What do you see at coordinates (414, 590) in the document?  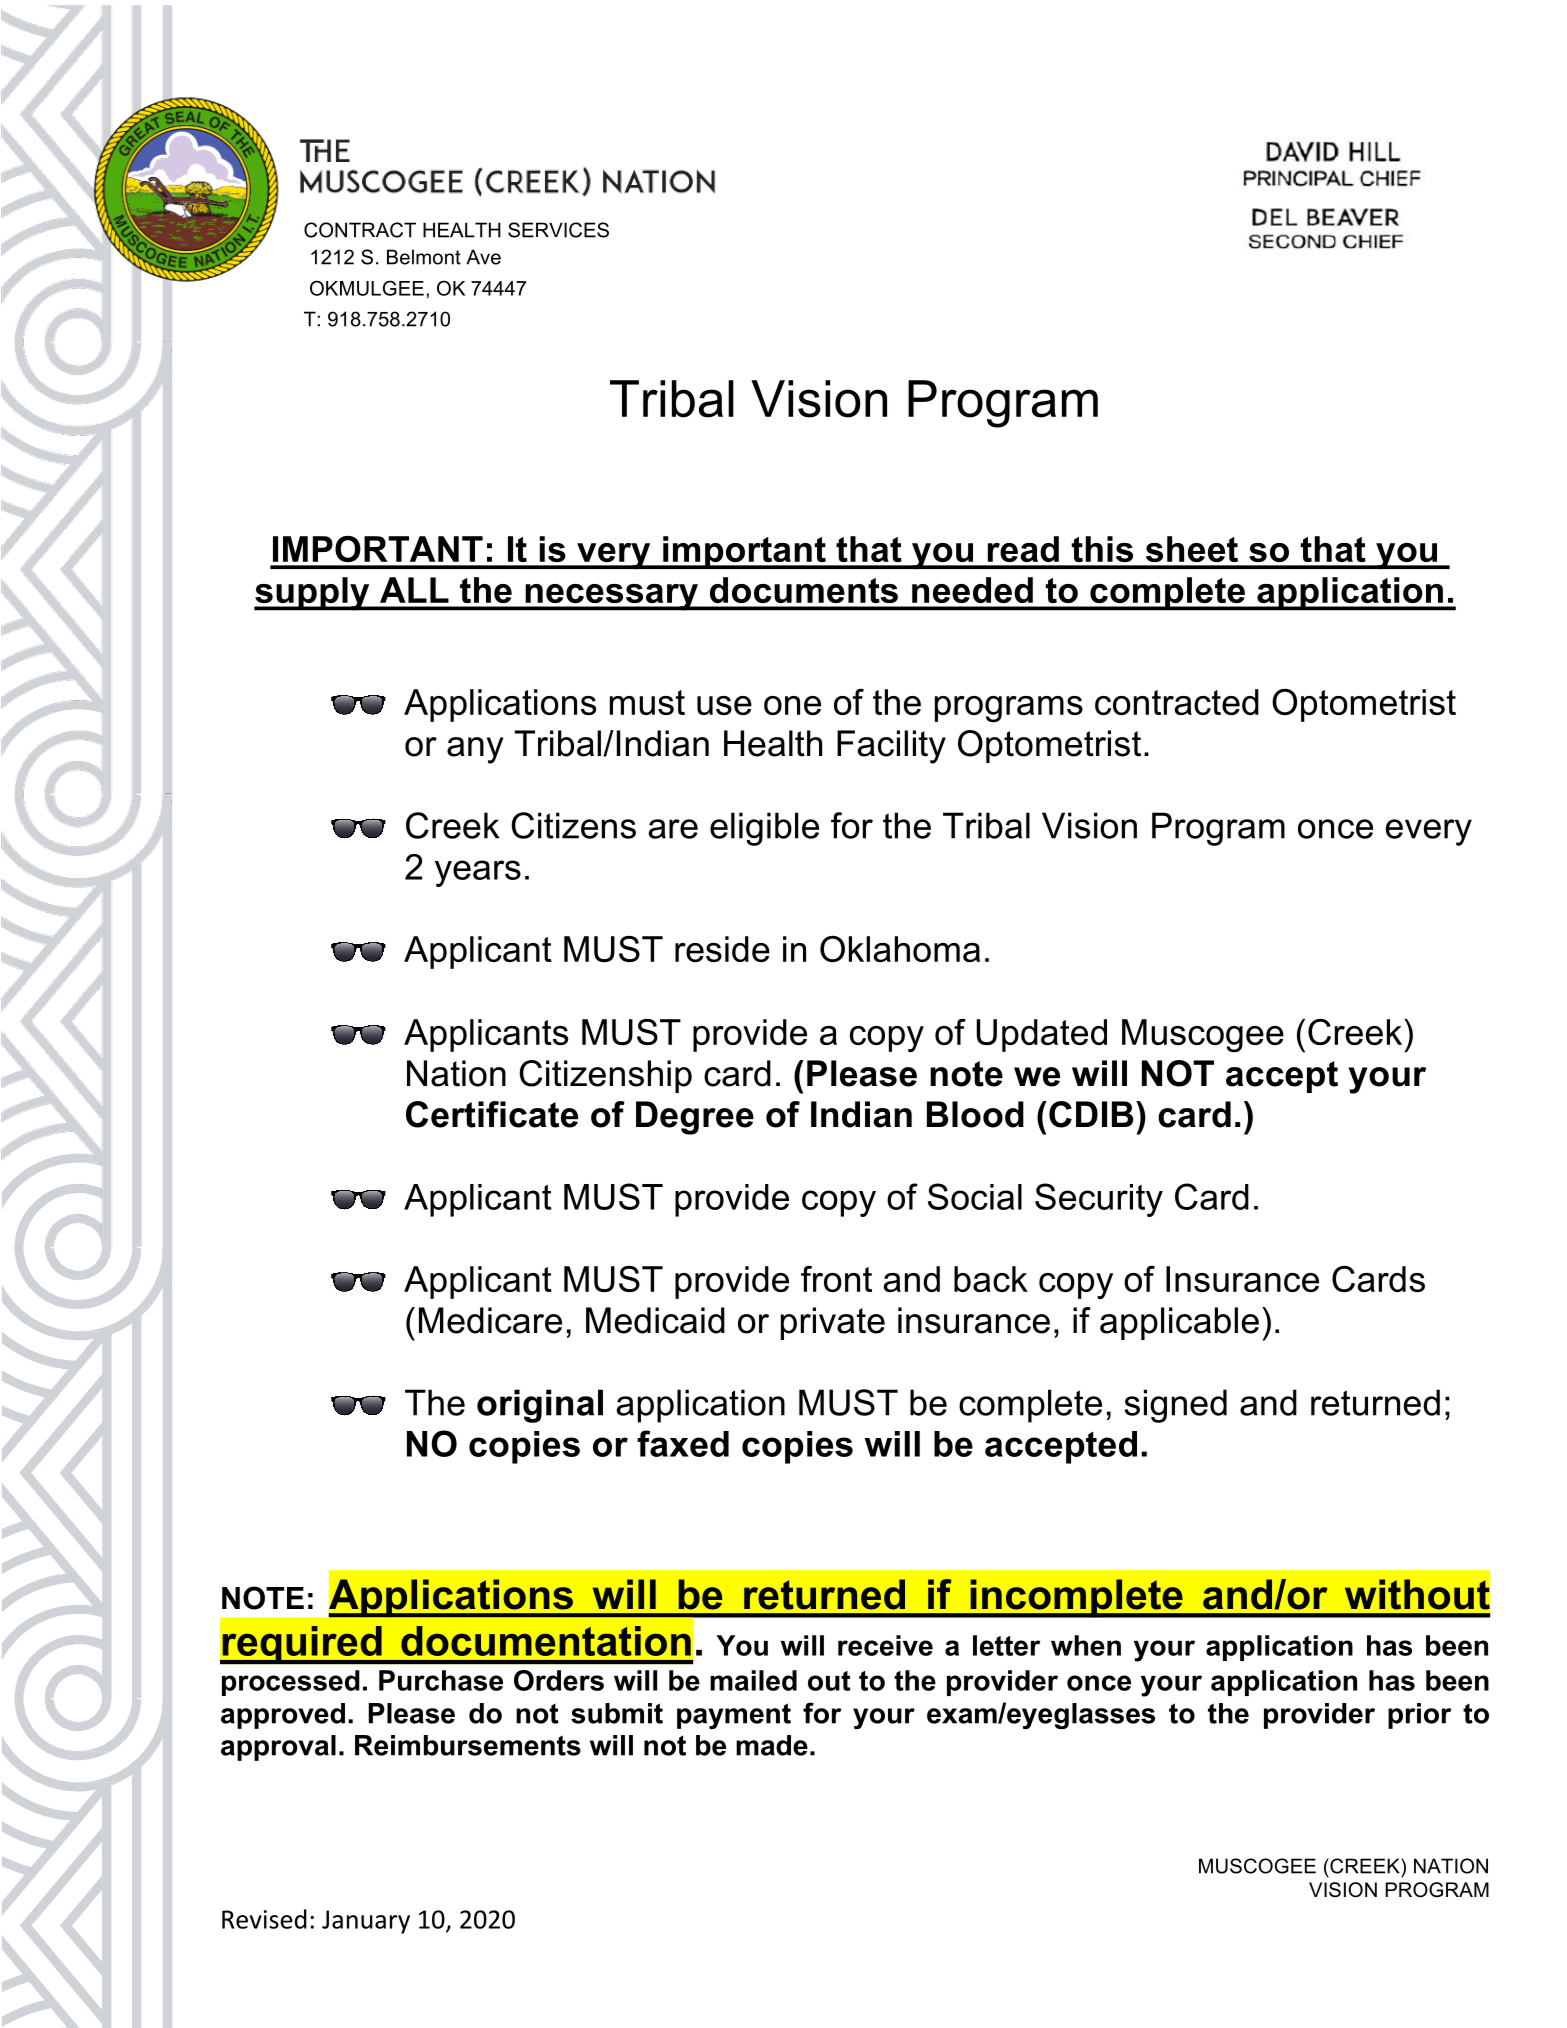 I see `ALL` at bounding box center [414, 590].
